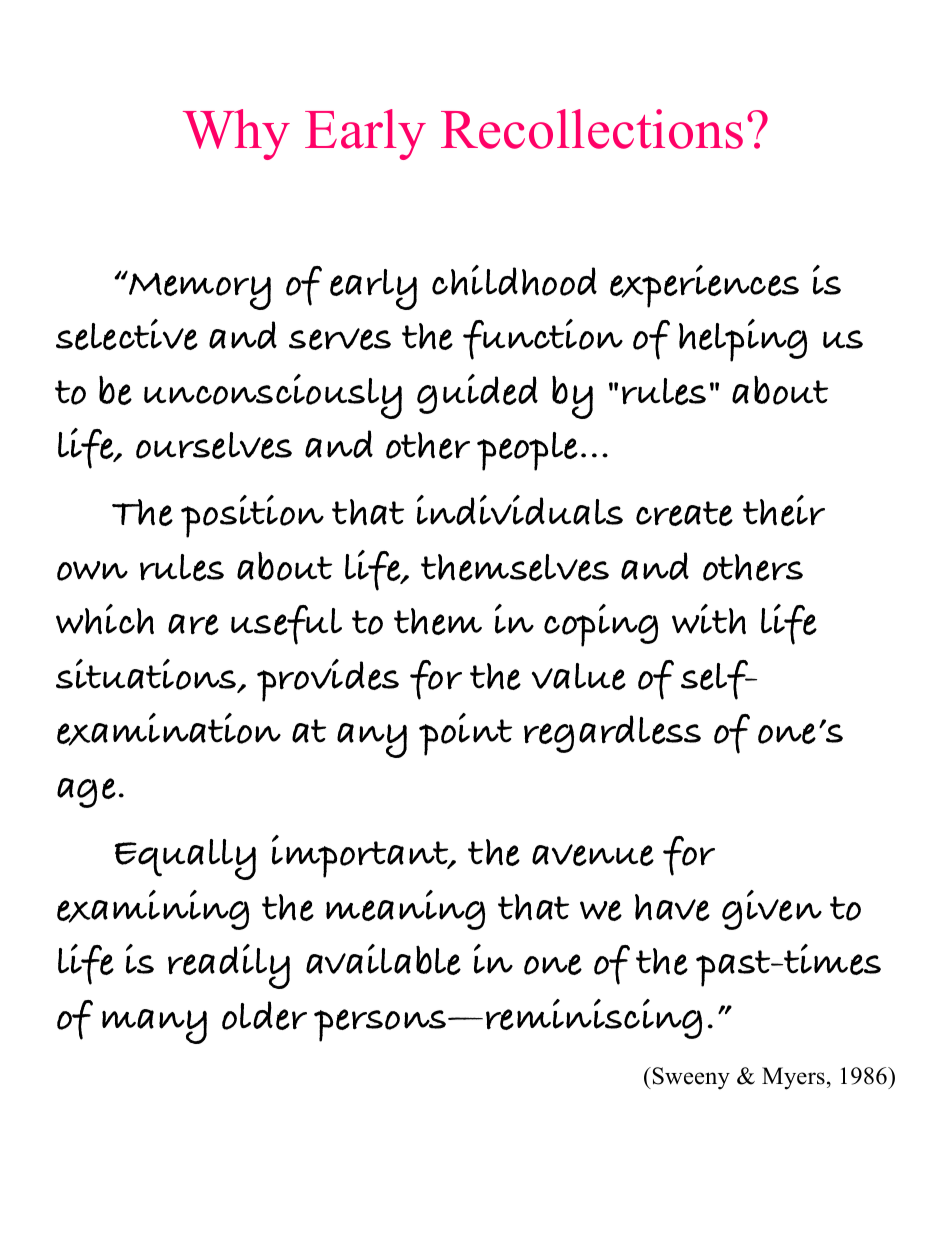 This page has width=952, height=1233. I want to click on available, so click(383, 959).
